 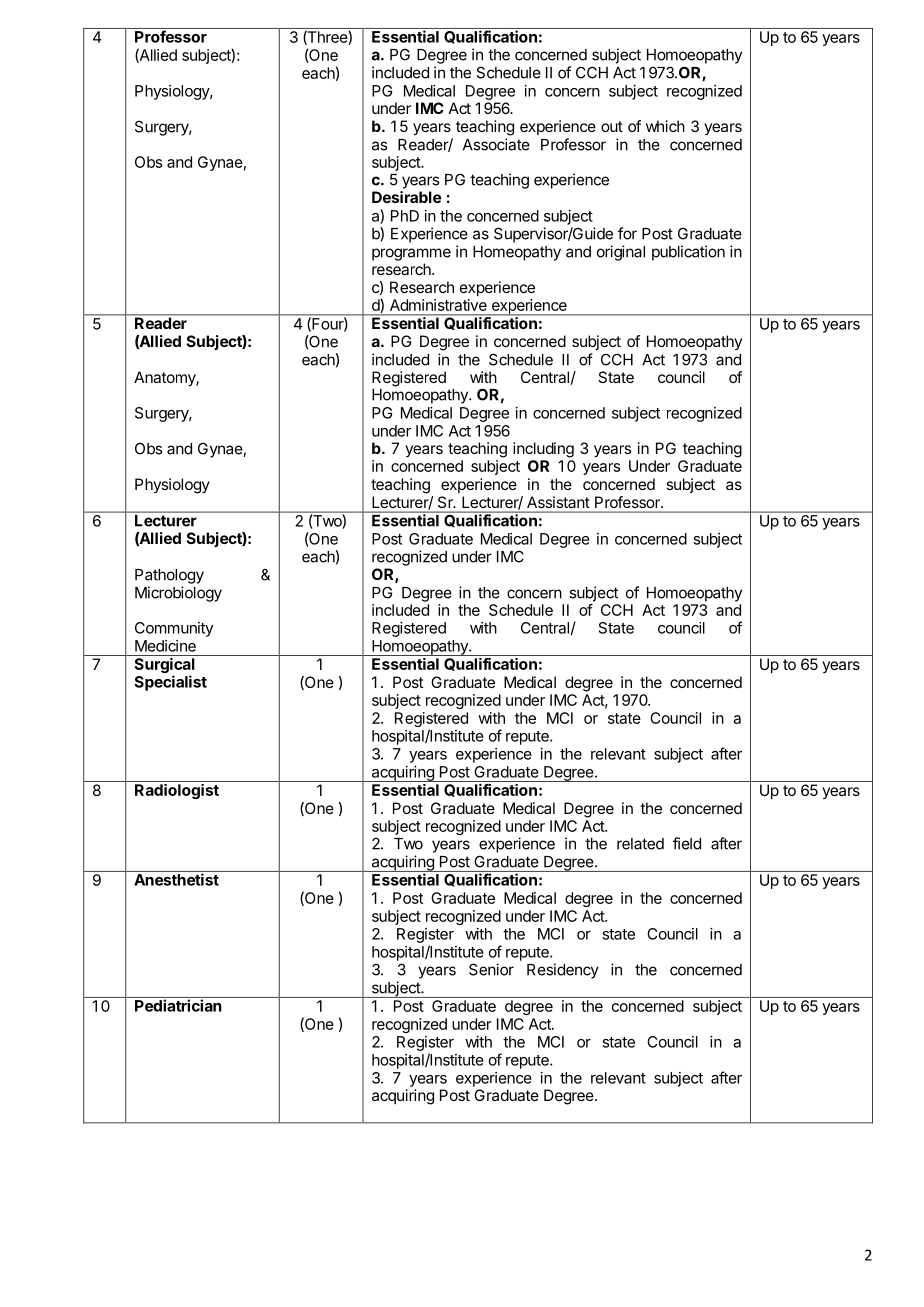 What do you see at coordinates (612, 126) in the page?
I see `out` at bounding box center [612, 126].
